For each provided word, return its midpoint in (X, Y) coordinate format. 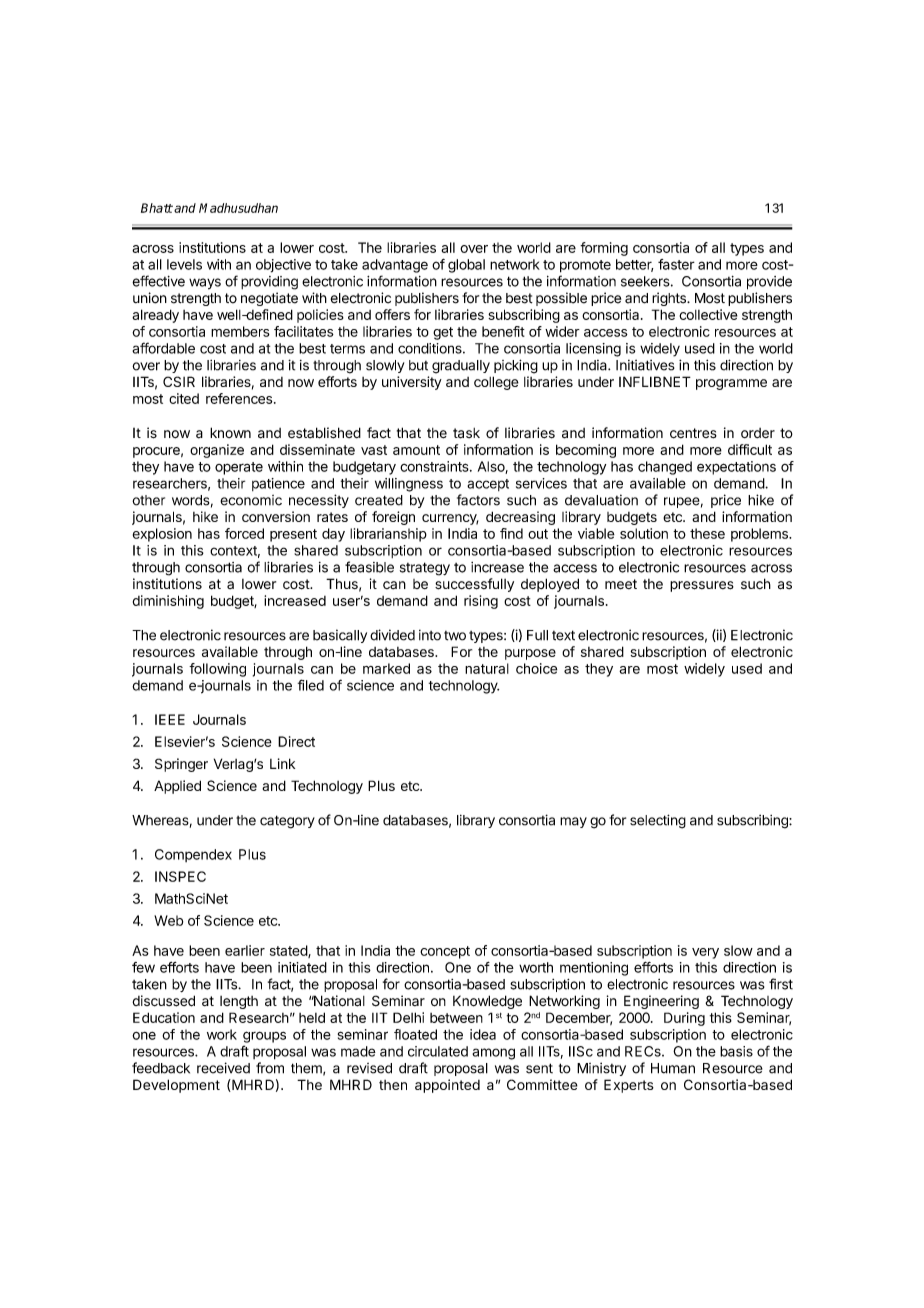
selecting (658, 821)
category (287, 822)
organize (217, 451)
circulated (438, 1051)
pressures (702, 586)
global (466, 266)
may (573, 822)
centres (693, 433)
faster (676, 264)
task (466, 433)
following (217, 670)
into (430, 635)
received (223, 1068)
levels (184, 264)
